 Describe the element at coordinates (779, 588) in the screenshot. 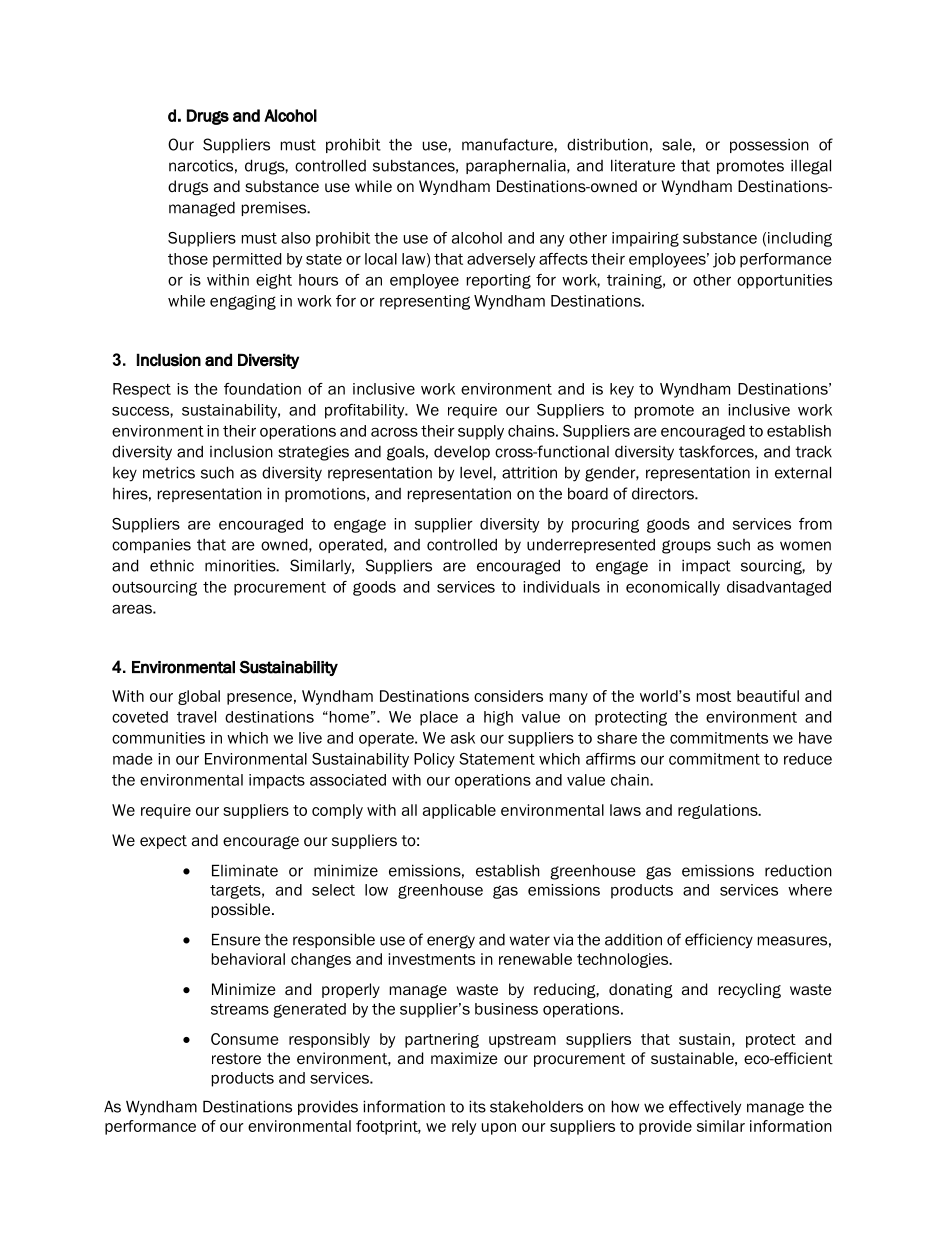

I see `disadvantaged` at that location.
